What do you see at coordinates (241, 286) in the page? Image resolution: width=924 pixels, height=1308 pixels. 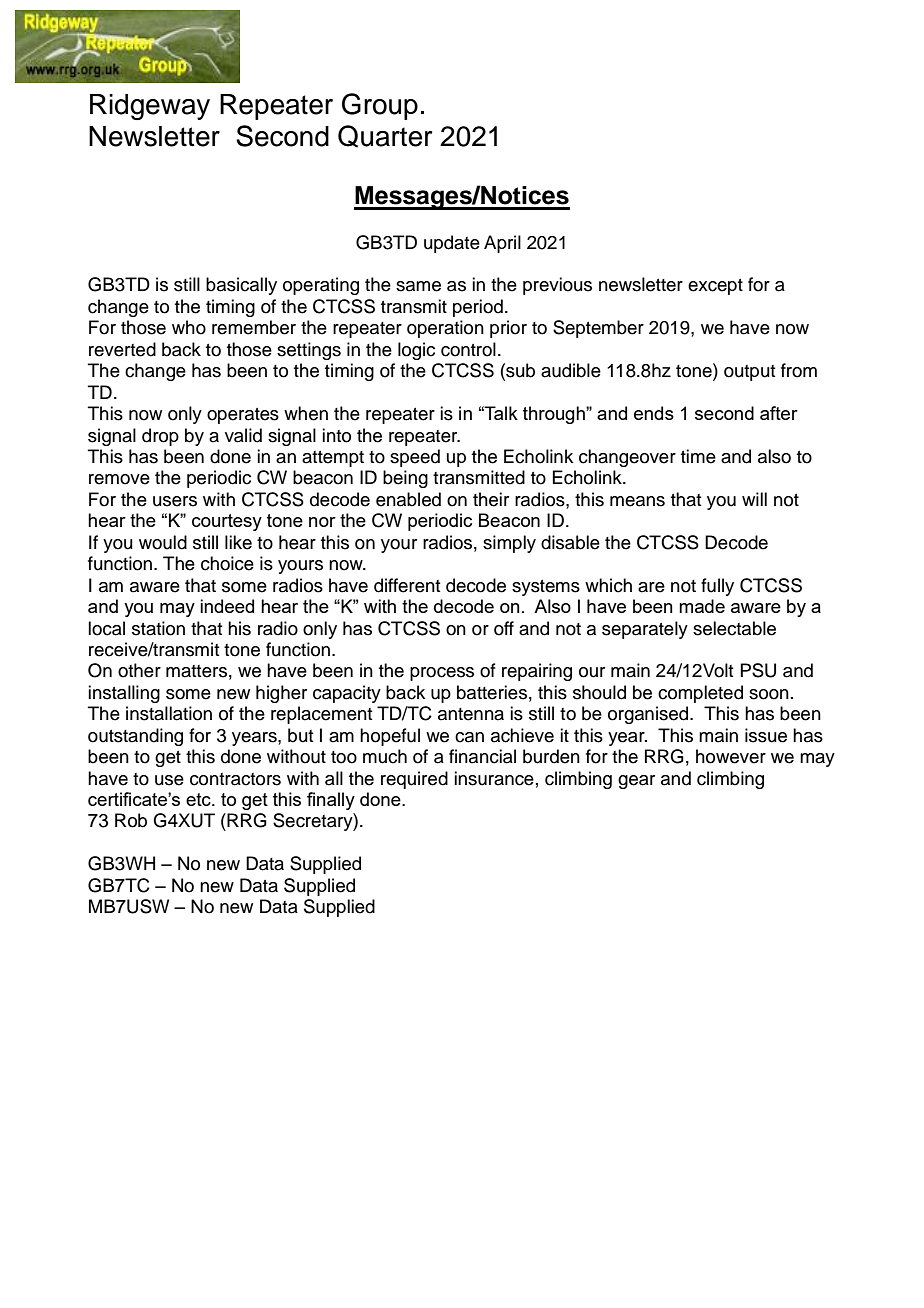 I see `basically` at bounding box center [241, 286].
